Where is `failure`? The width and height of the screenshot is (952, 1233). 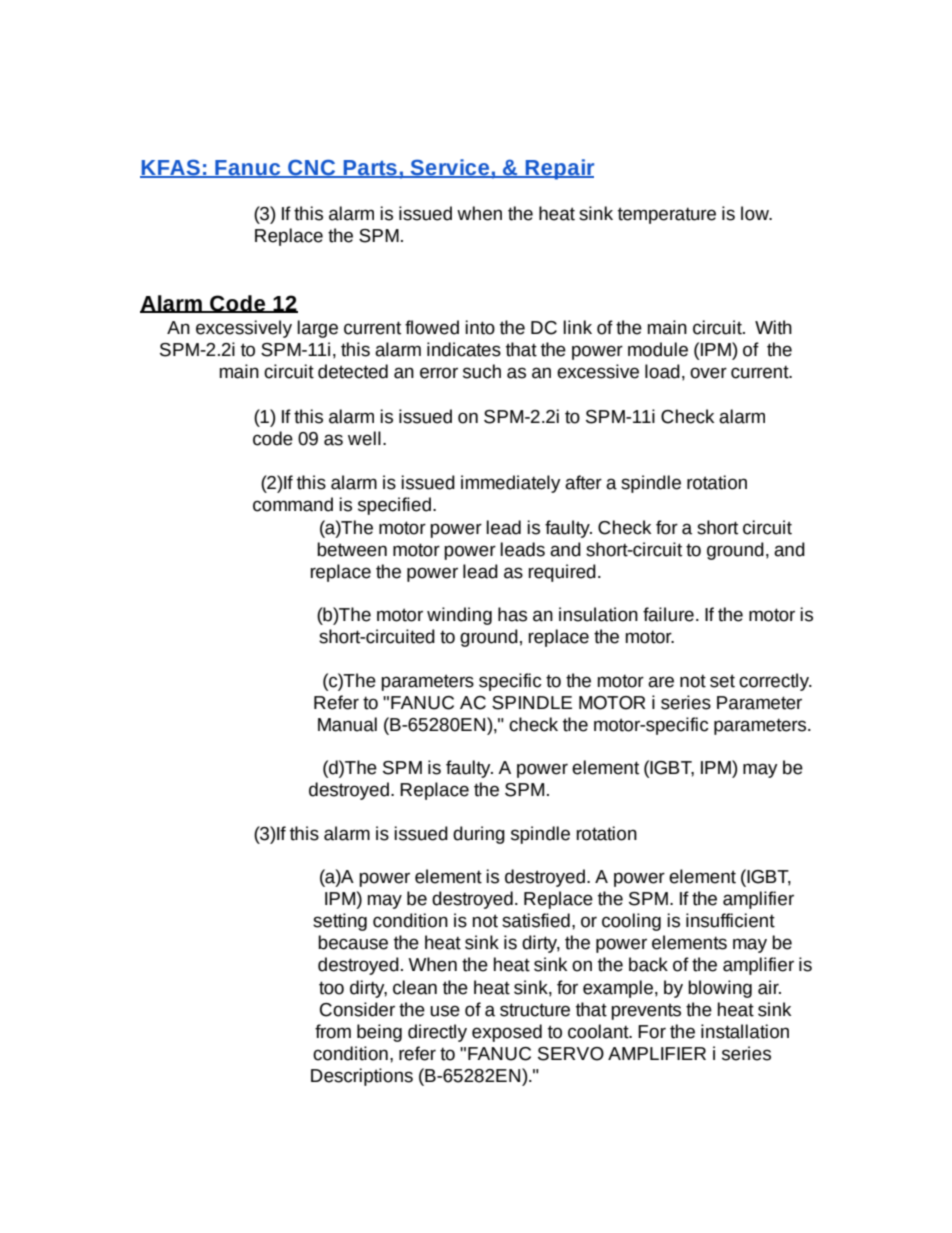 failure is located at coordinates (668, 614).
